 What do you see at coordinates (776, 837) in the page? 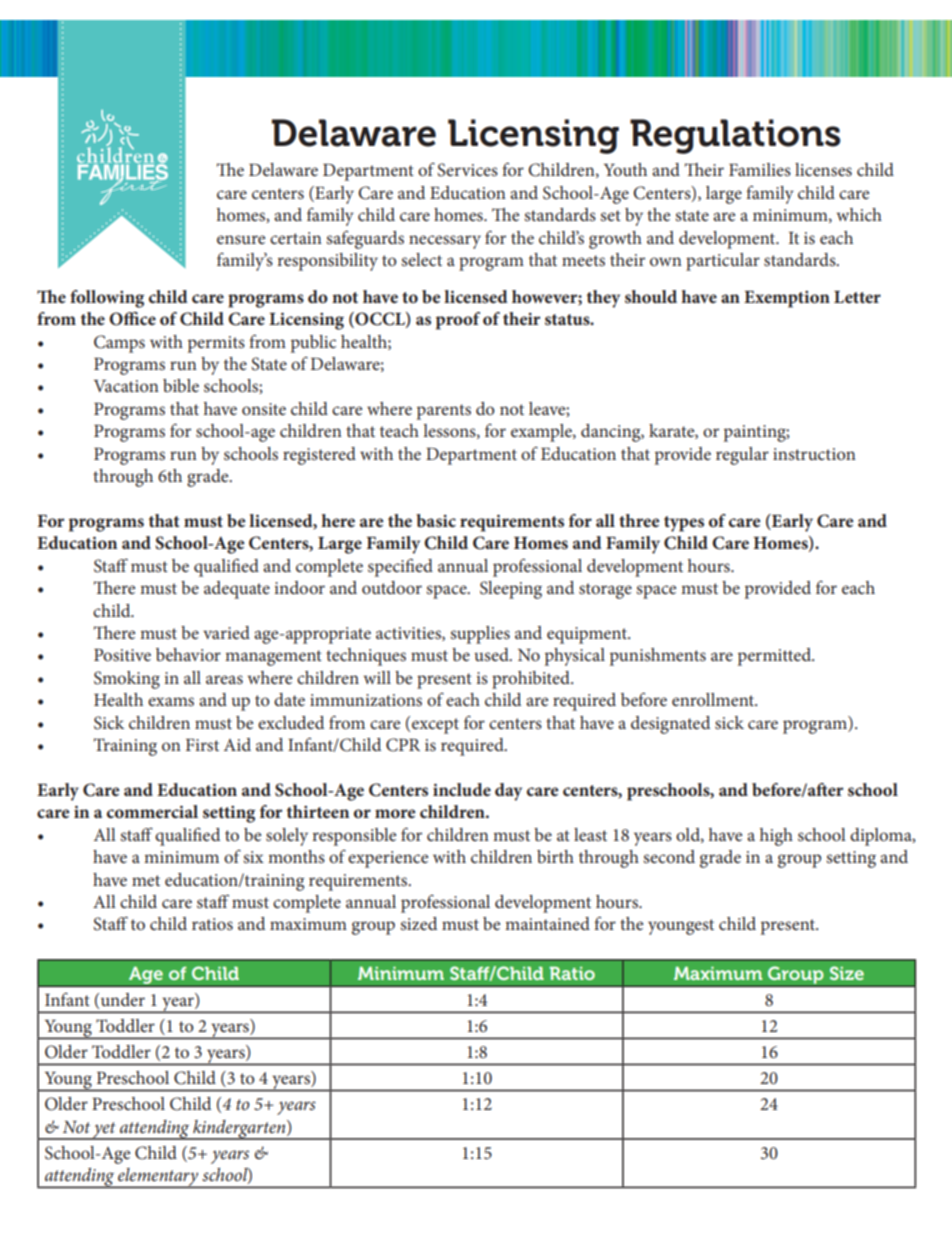
I see `high` at bounding box center [776, 837].
